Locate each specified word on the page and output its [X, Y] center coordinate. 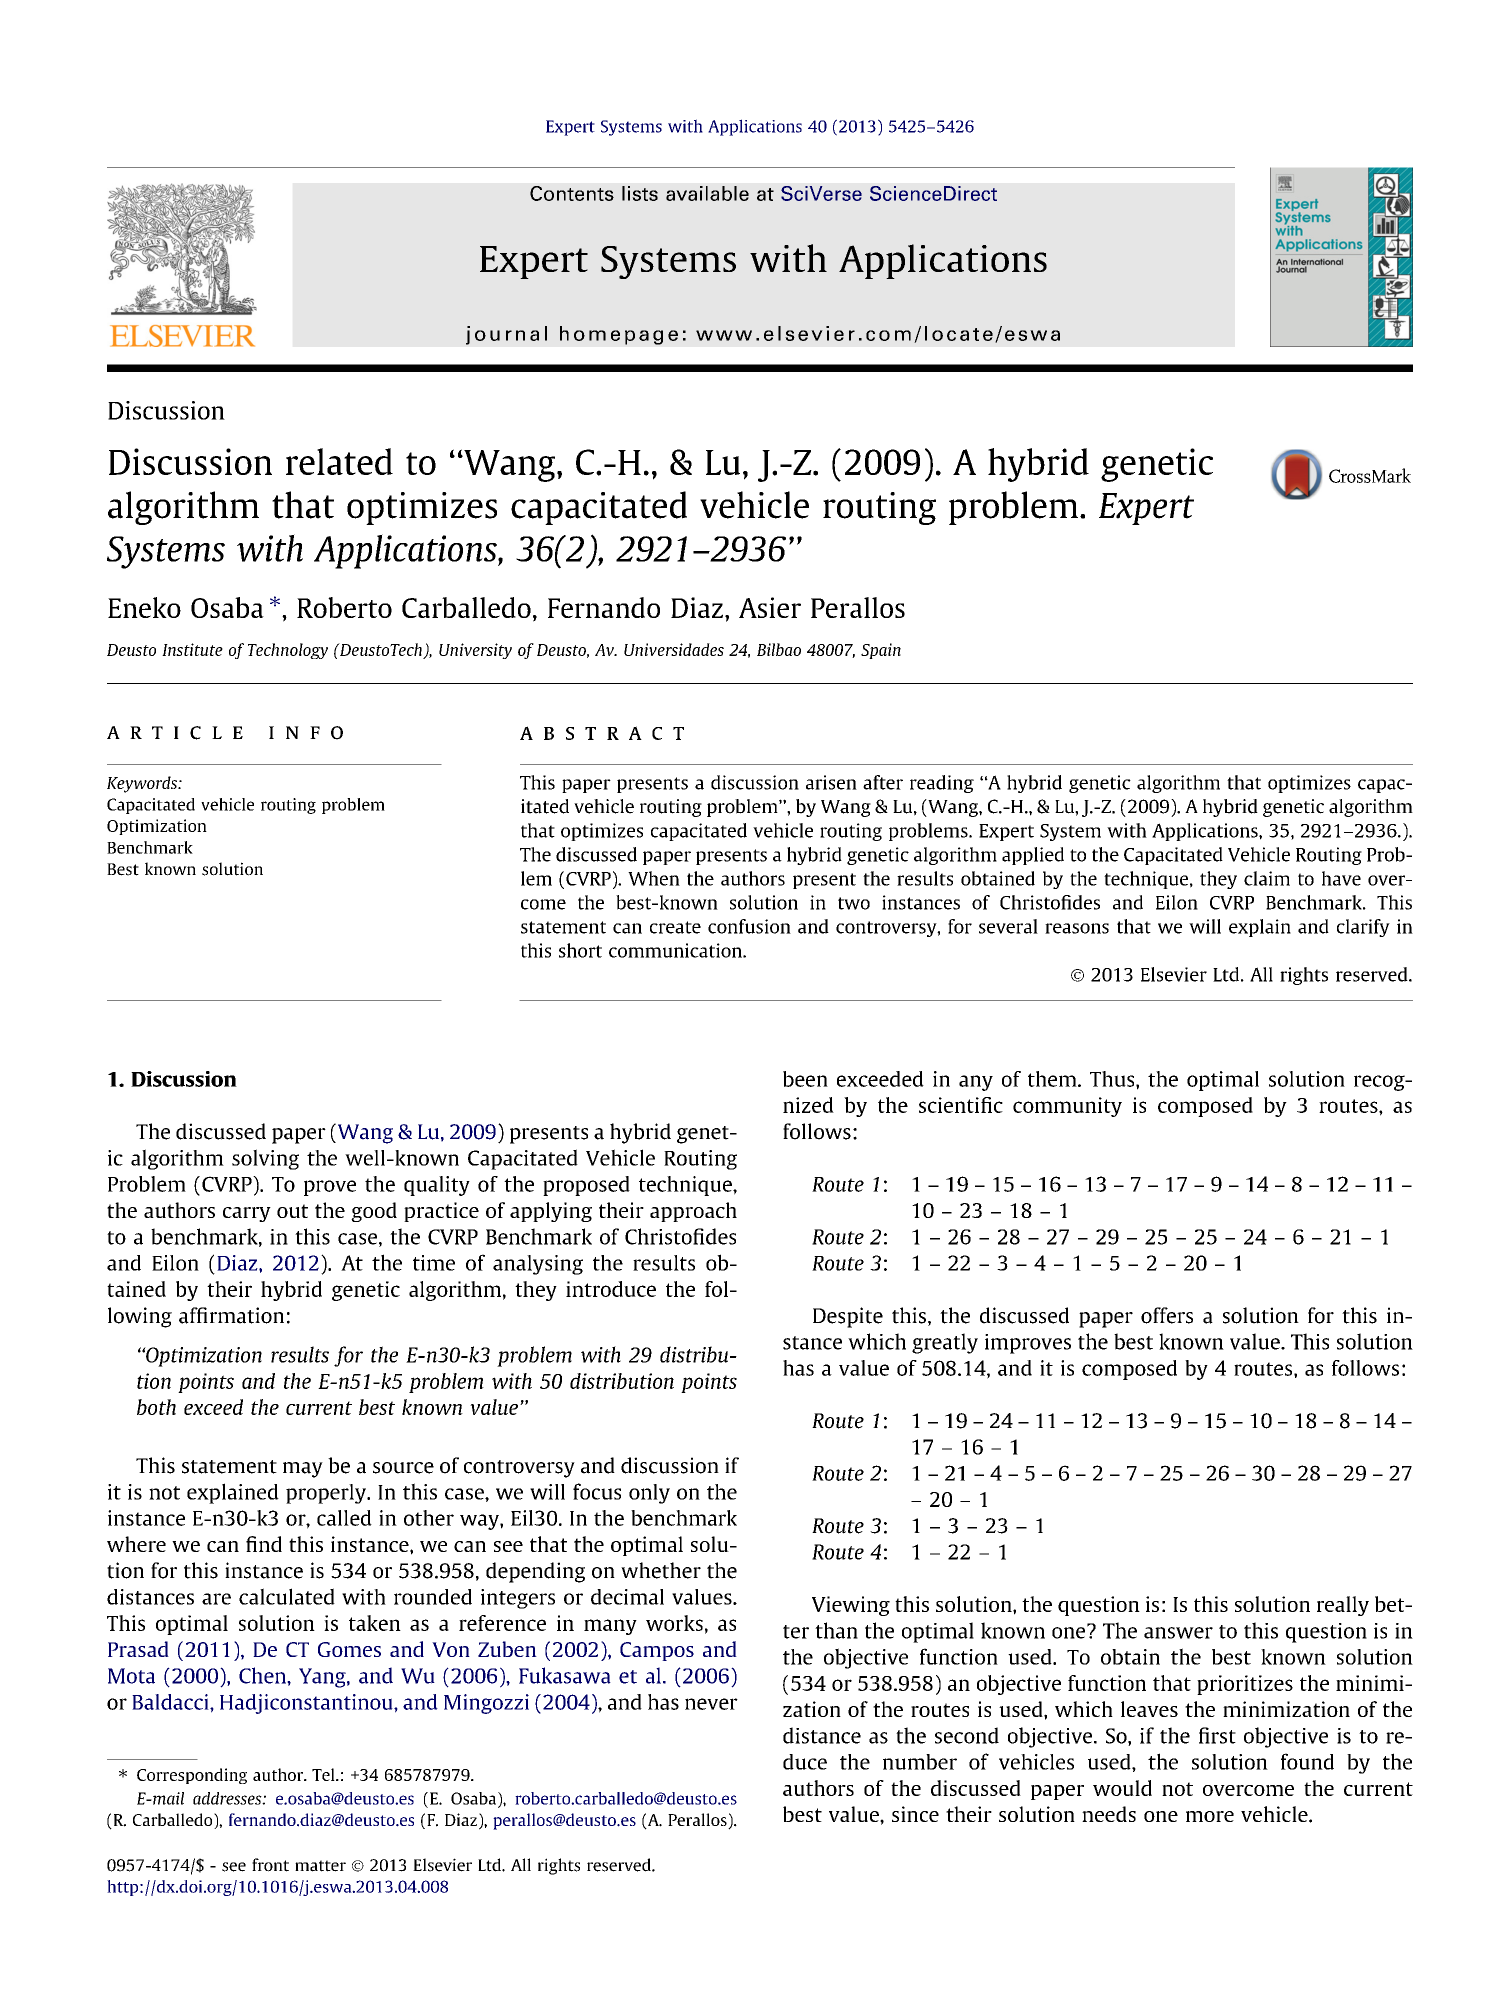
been [805, 1079]
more [1210, 1816]
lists [640, 193]
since [915, 1814]
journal [506, 335]
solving [265, 1159]
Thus [1113, 1079]
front [270, 1865]
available [707, 193]
